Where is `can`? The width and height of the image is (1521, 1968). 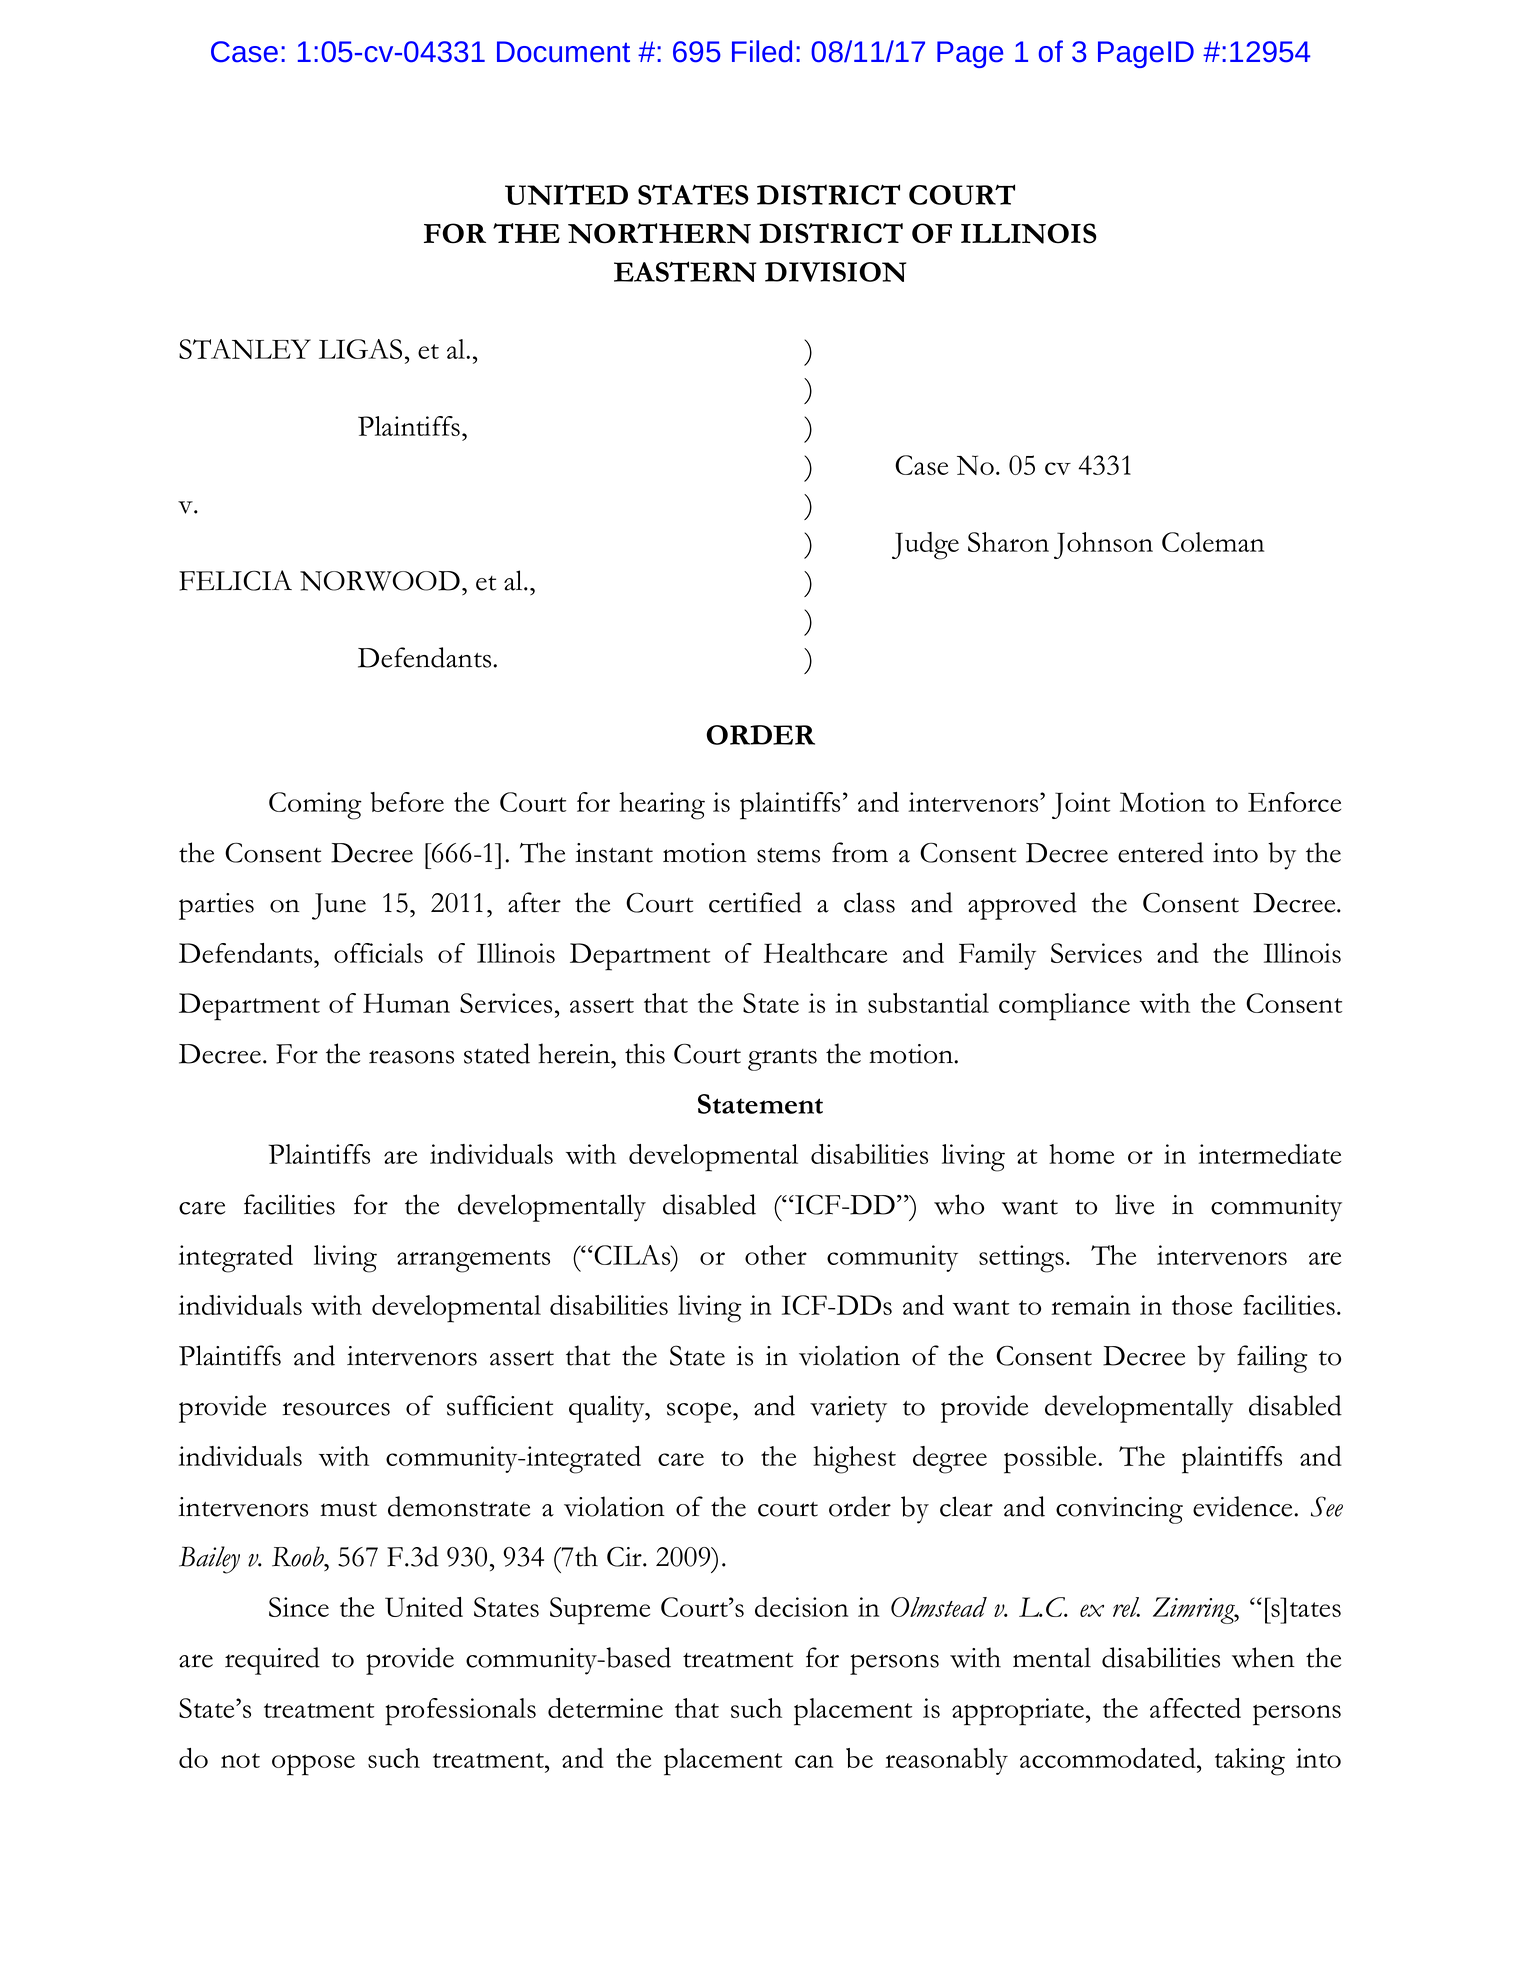 can is located at coordinates (814, 1761).
